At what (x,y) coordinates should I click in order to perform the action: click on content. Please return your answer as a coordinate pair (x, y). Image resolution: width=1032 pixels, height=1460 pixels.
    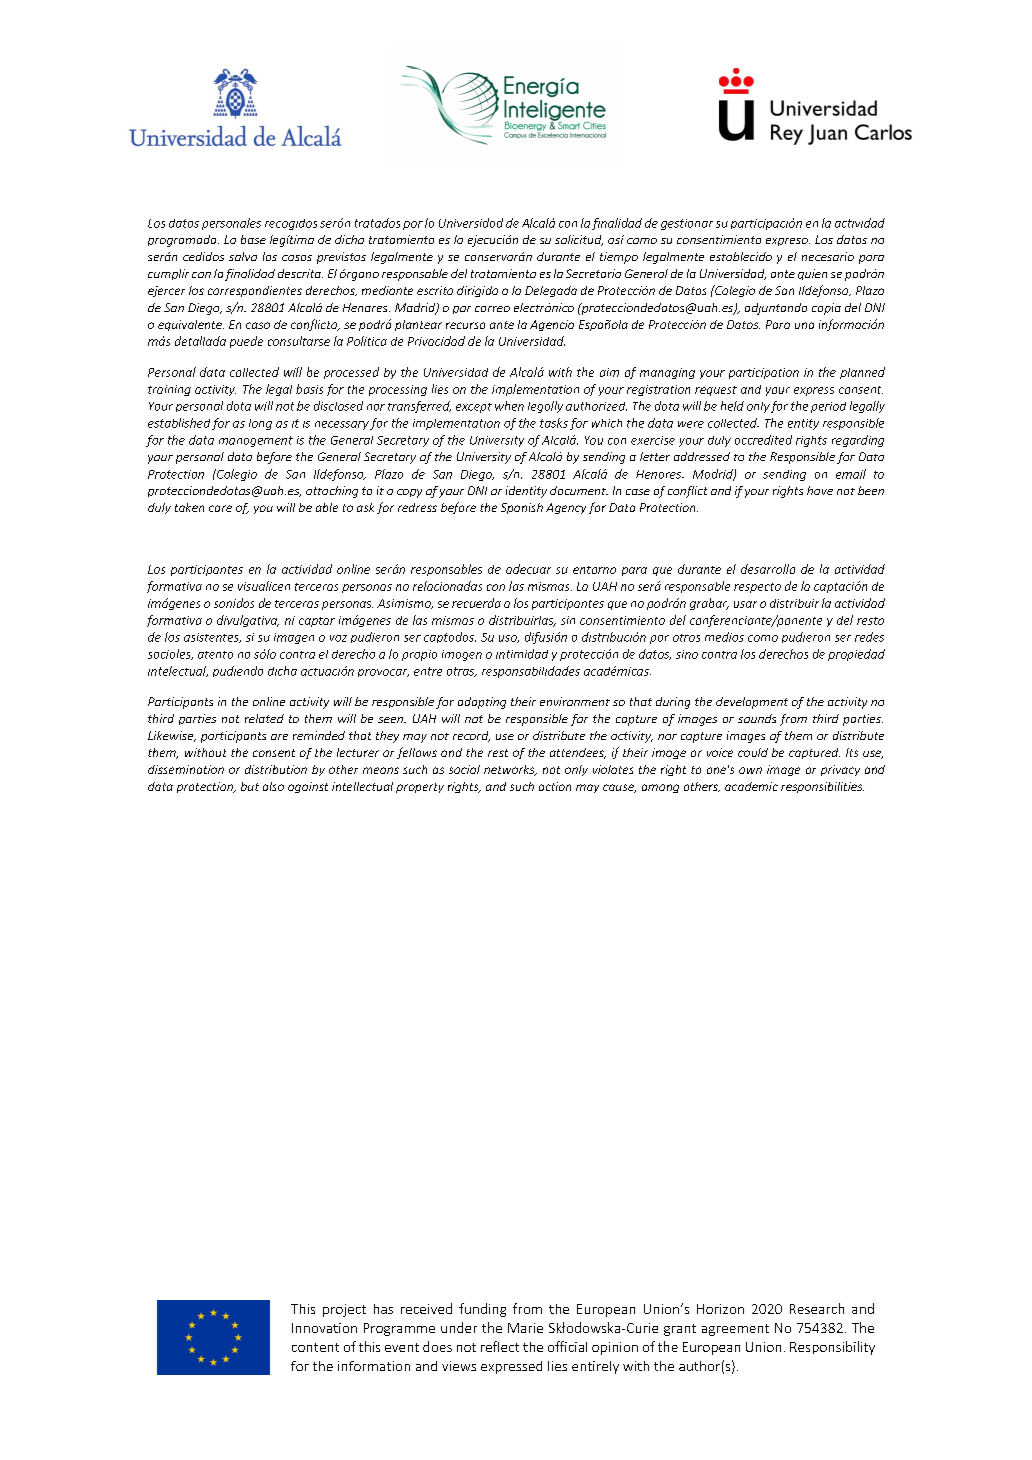
    Looking at the image, I should click on (315, 1347).
